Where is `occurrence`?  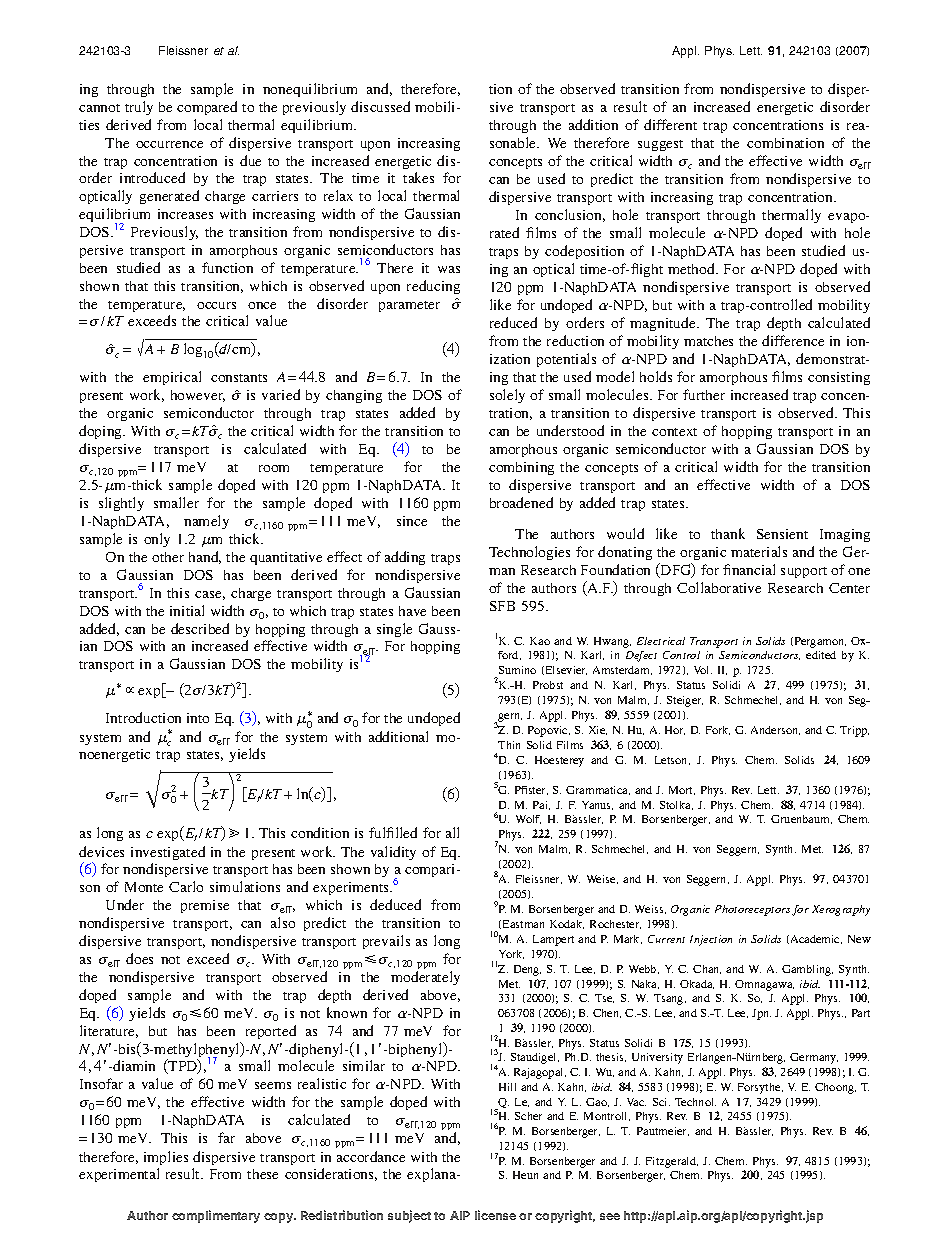
occurrence is located at coordinates (169, 144).
